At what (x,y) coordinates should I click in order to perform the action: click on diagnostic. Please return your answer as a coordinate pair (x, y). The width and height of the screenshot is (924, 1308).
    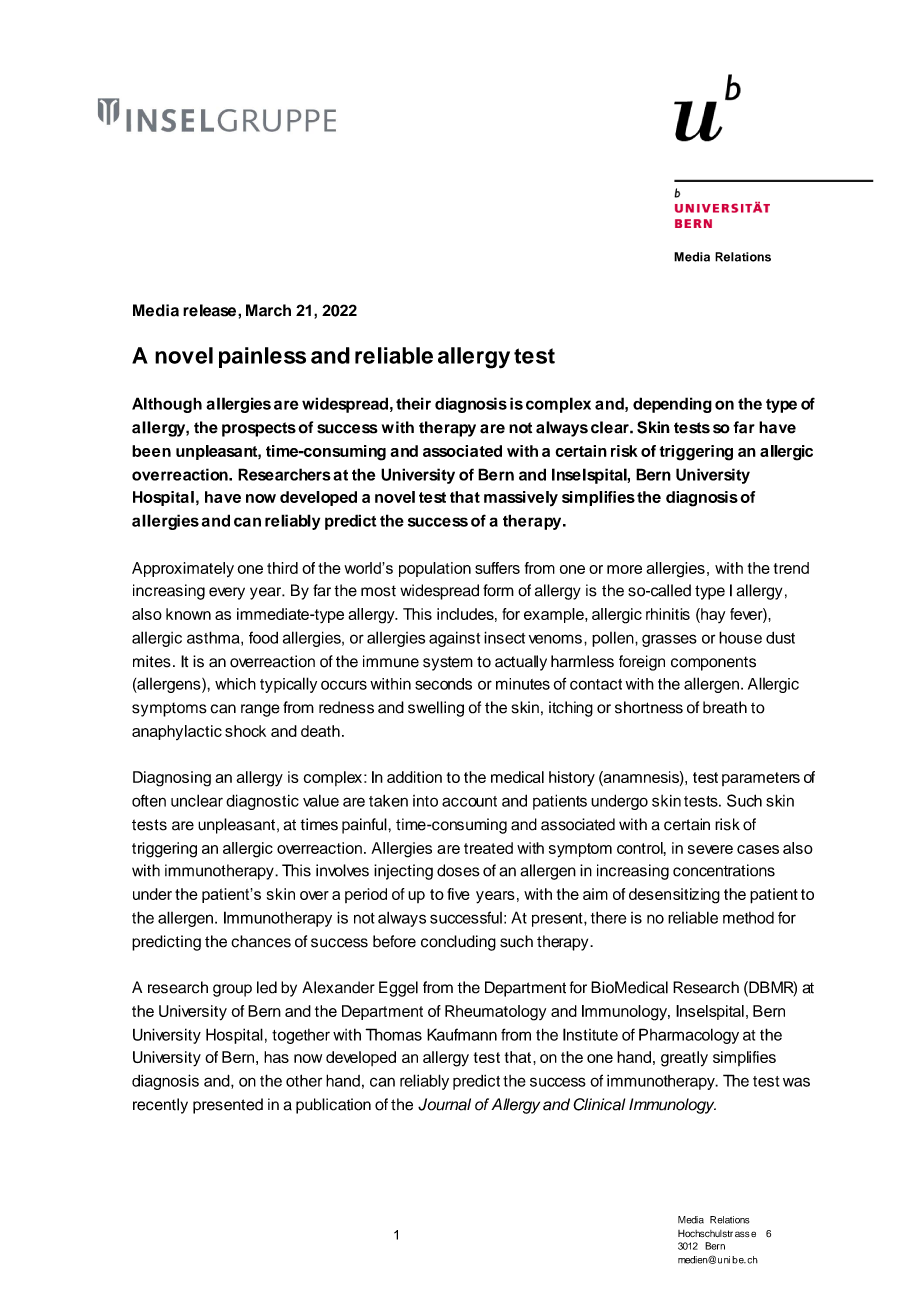
    Looking at the image, I should click on (262, 802).
